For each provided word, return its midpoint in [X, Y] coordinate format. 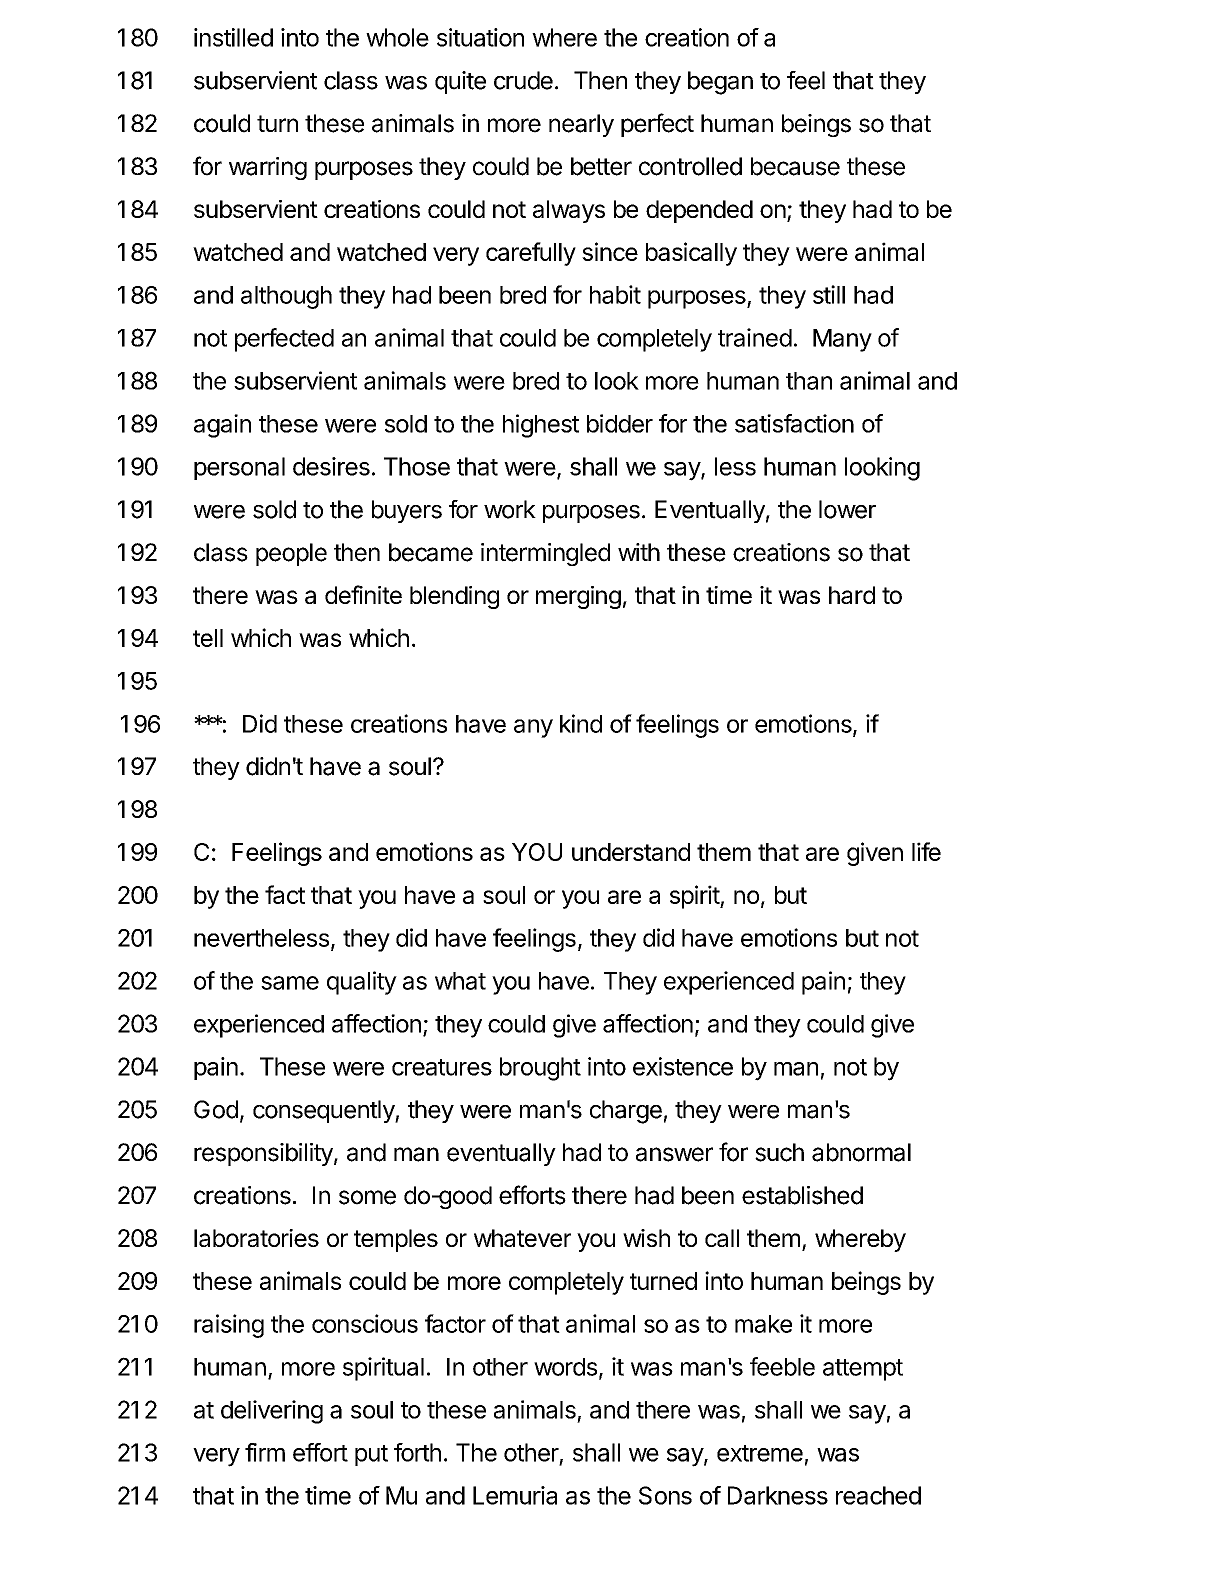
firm [265, 1452]
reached [878, 1495]
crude [523, 80]
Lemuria [515, 1495]
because [795, 166]
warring [268, 168]
